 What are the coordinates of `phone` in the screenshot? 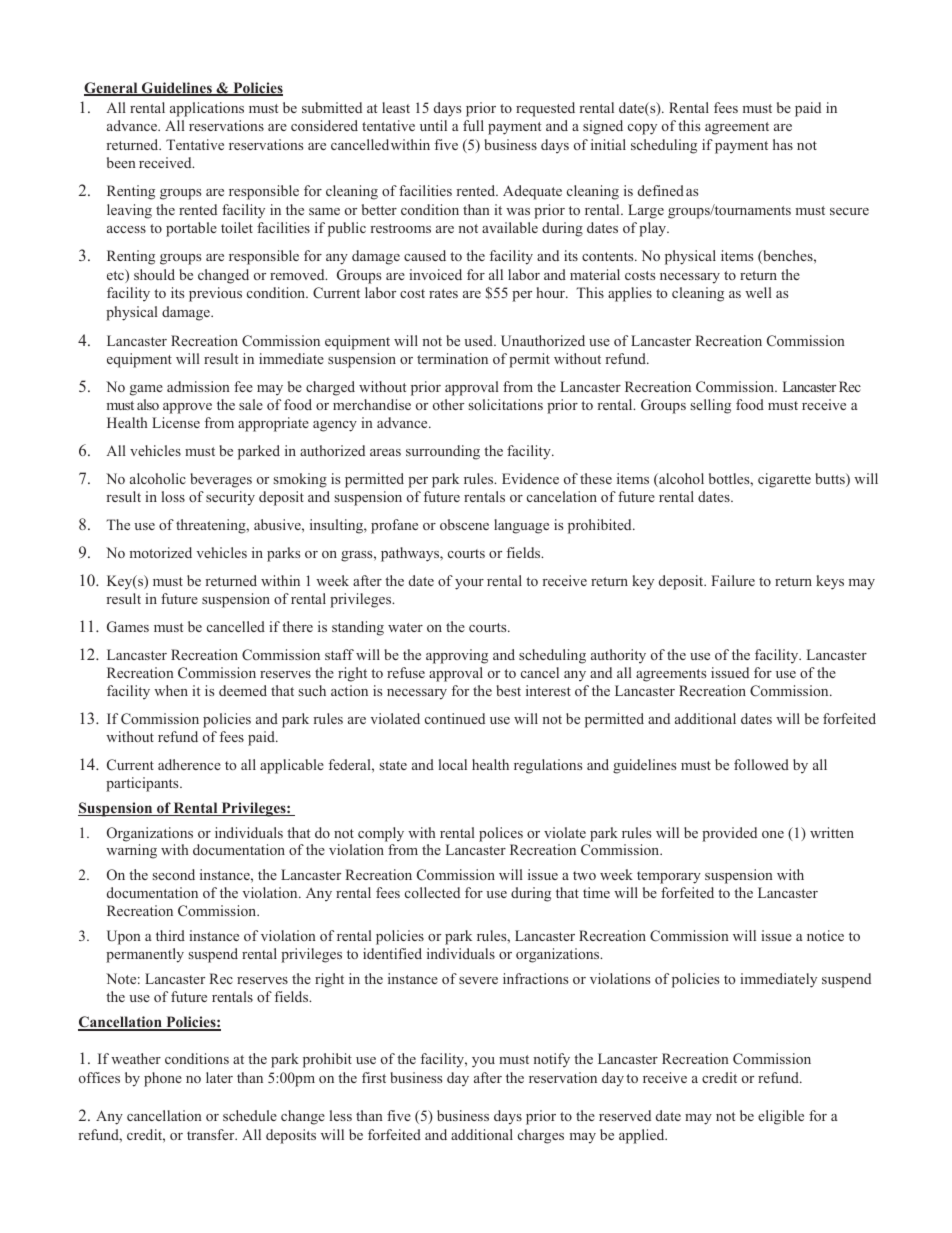 It's located at (163, 1079).
